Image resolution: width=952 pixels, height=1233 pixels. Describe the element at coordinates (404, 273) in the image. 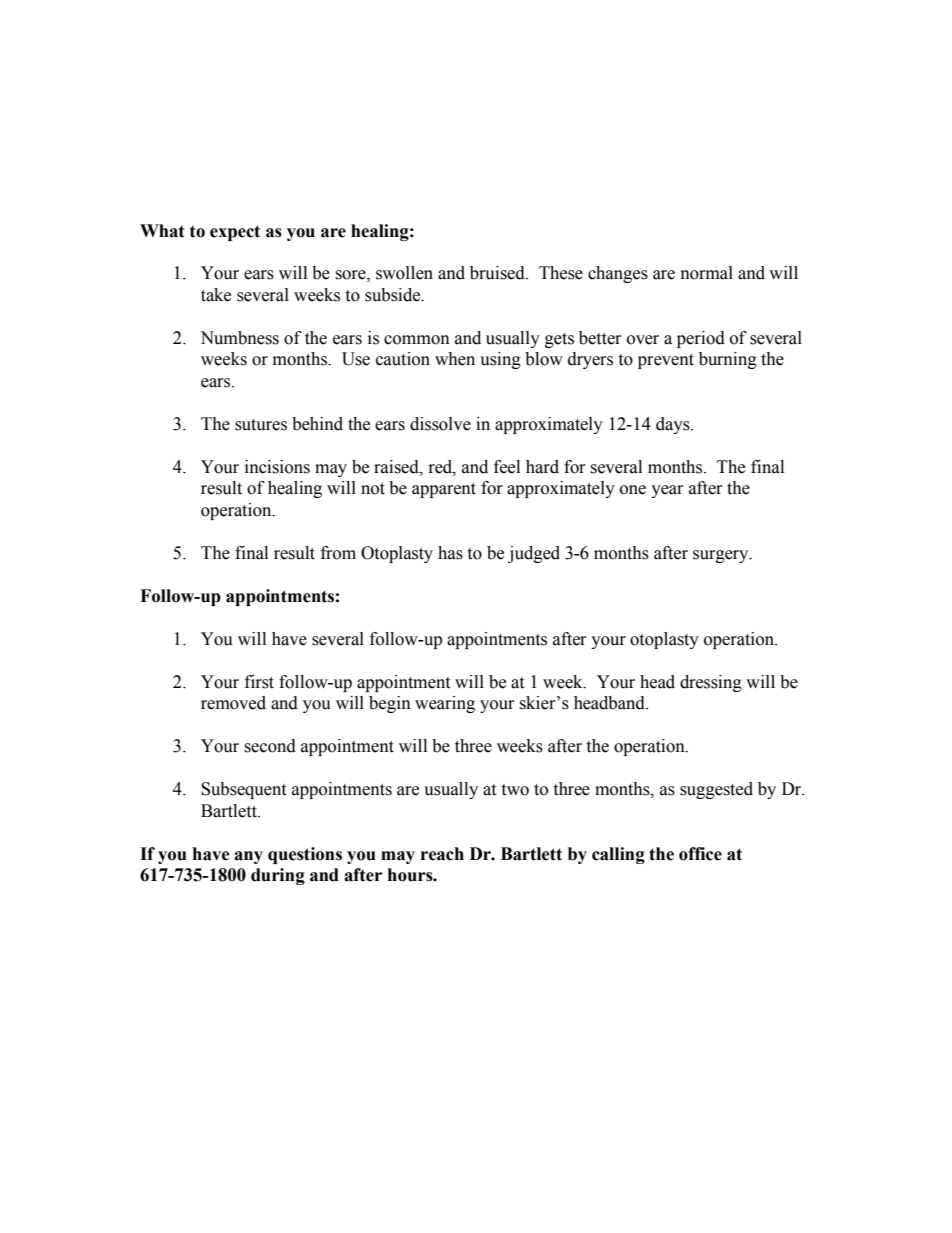

I see `swollen` at that location.
